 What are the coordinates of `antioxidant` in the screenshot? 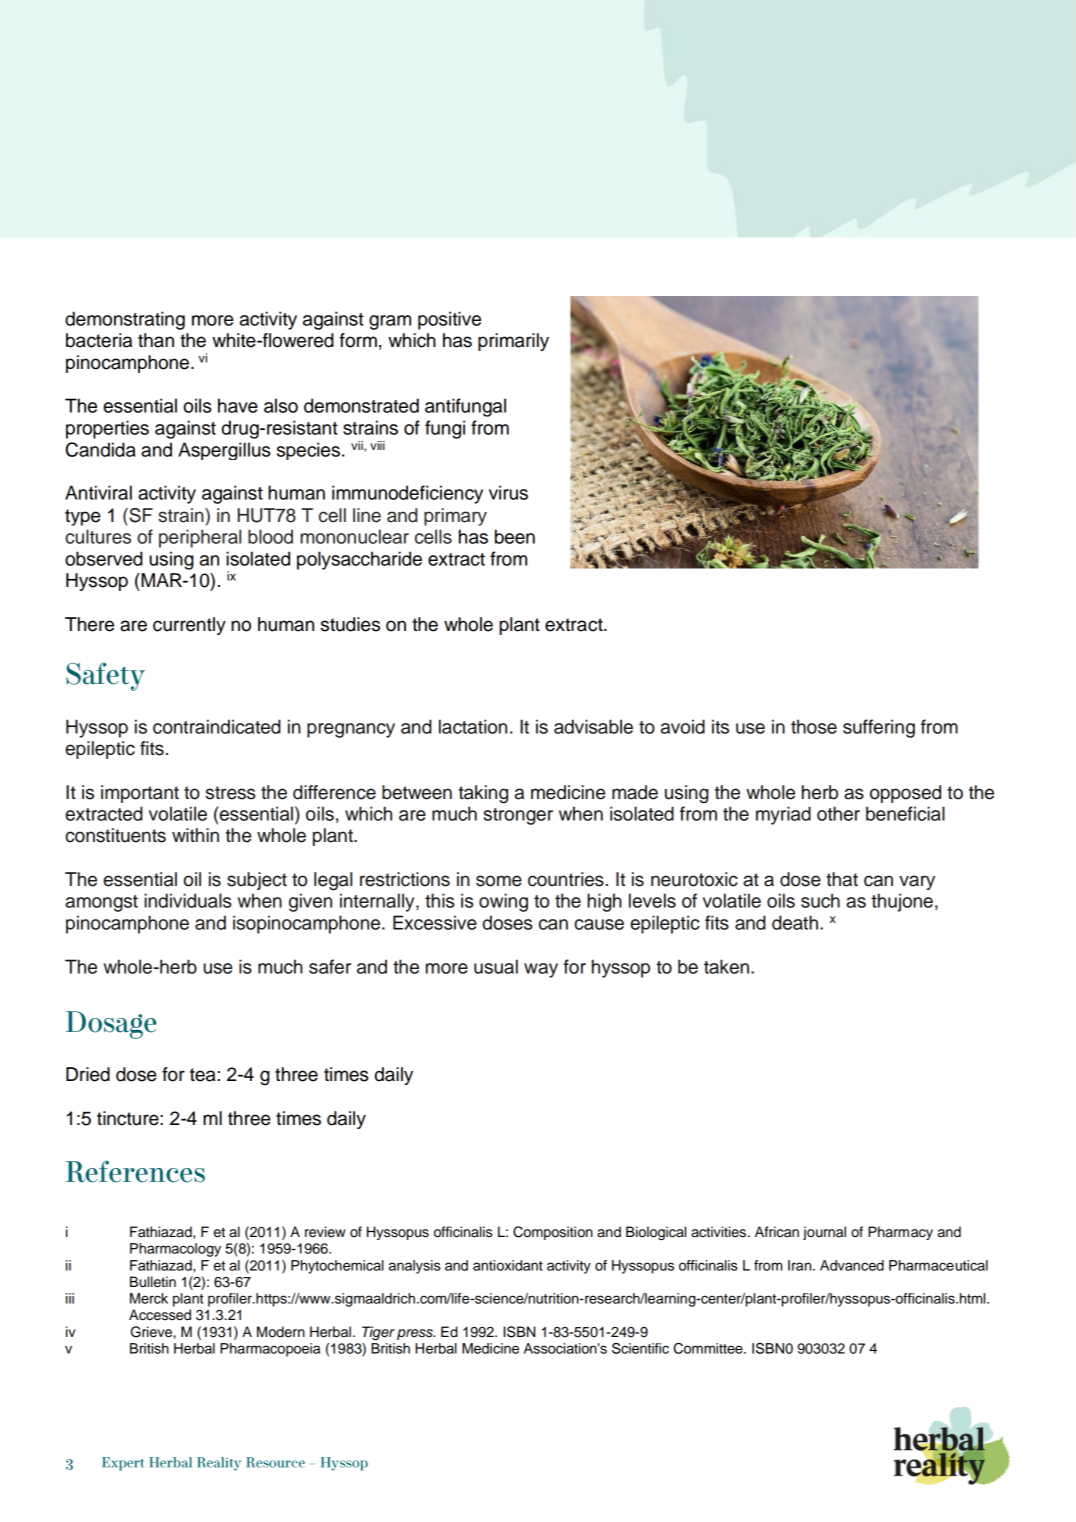 It's located at (508, 1265).
